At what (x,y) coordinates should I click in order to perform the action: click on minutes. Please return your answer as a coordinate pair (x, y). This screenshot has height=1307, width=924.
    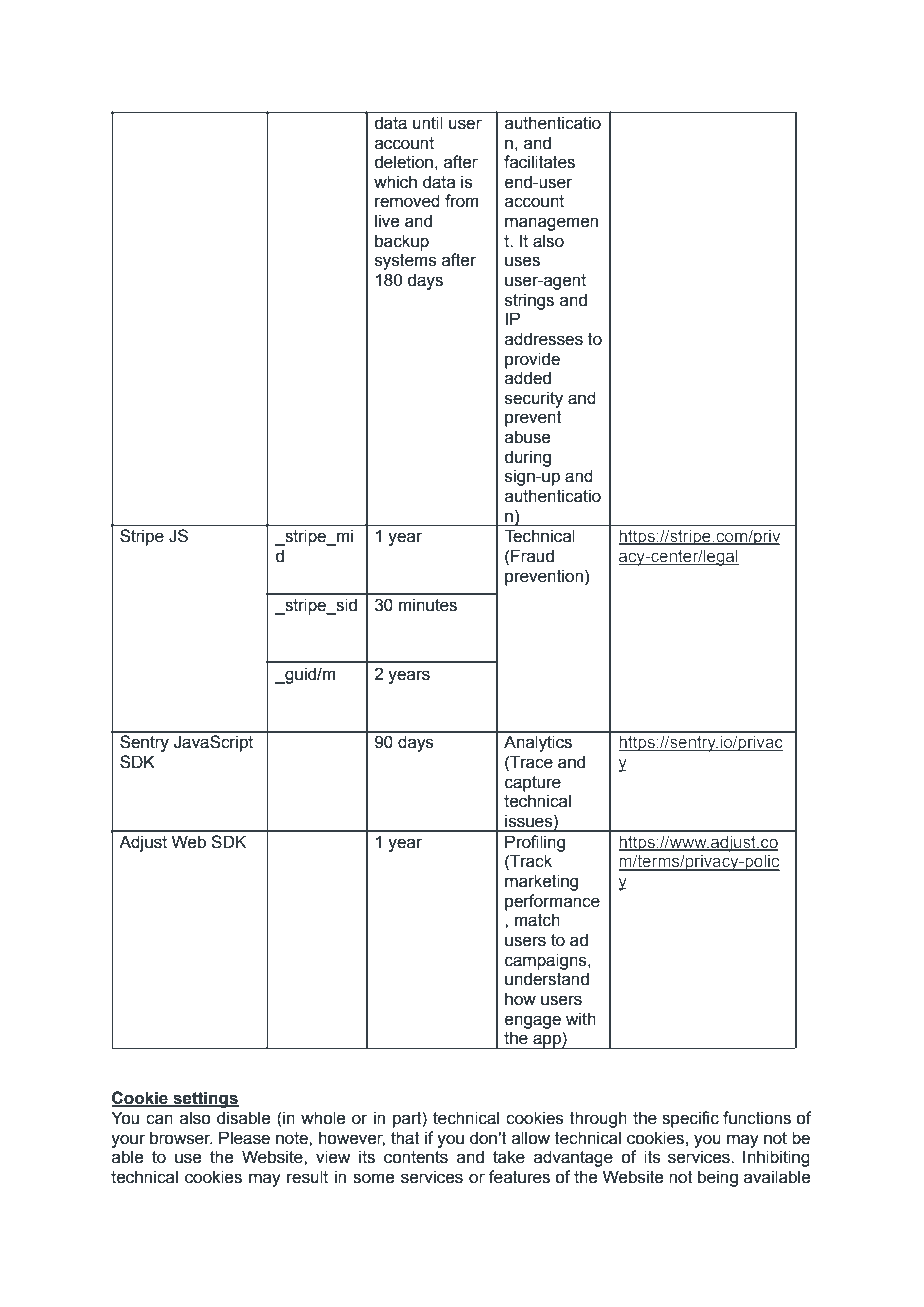
    Looking at the image, I should click on (428, 605).
